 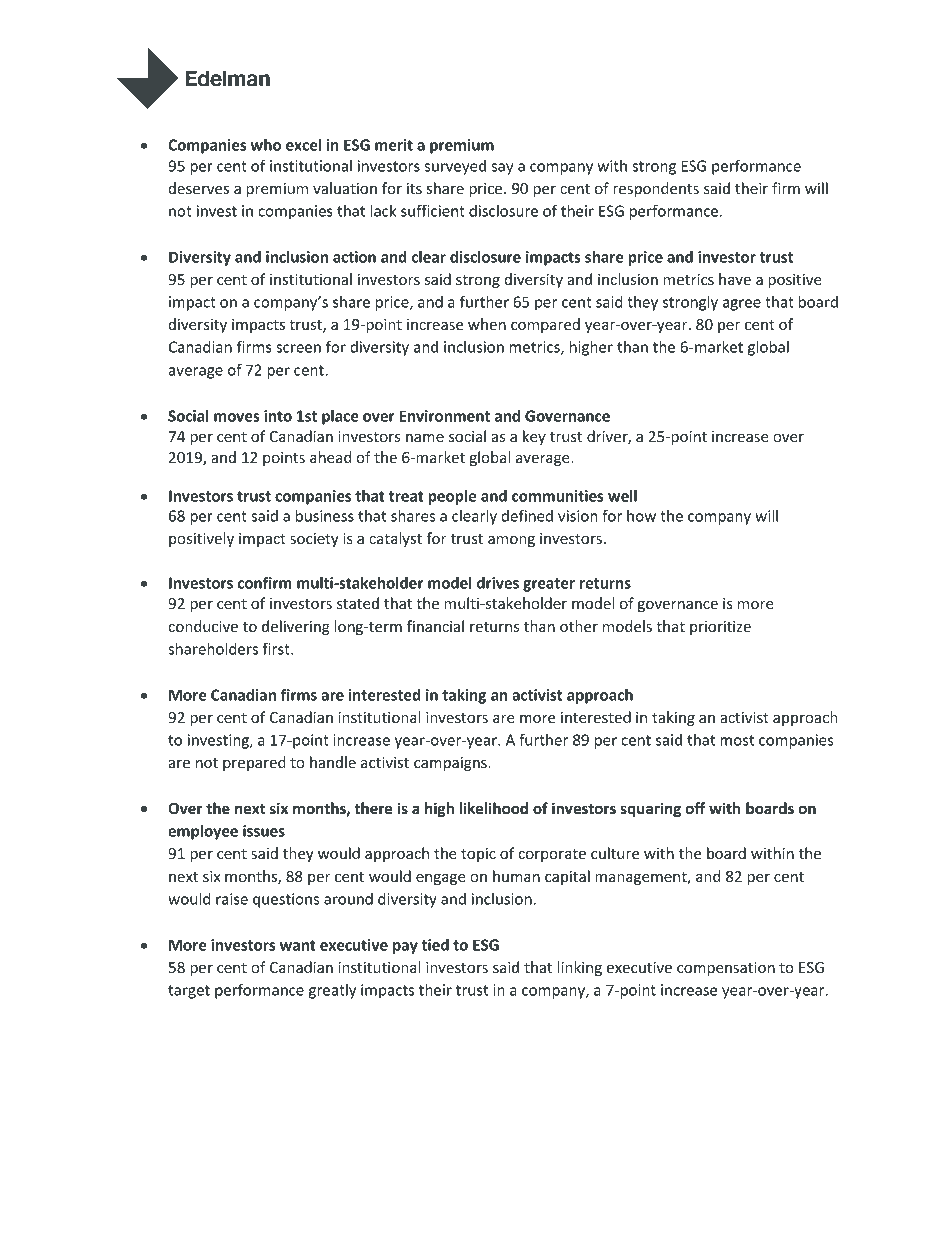 What do you see at coordinates (266, 145) in the page?
I see `who` at bounding box center [266, 145].
